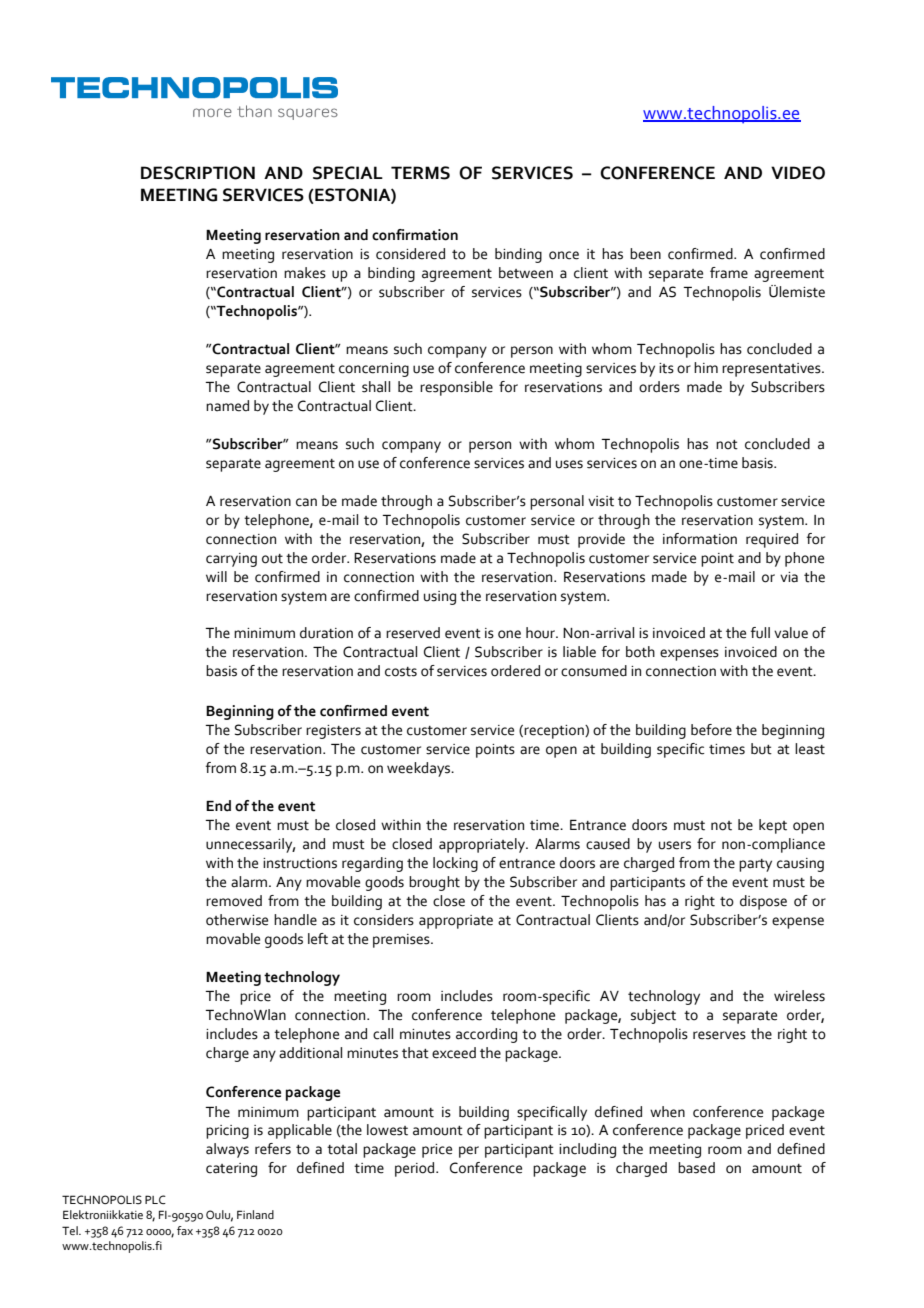  I want to click on named, so click(227, 406).
